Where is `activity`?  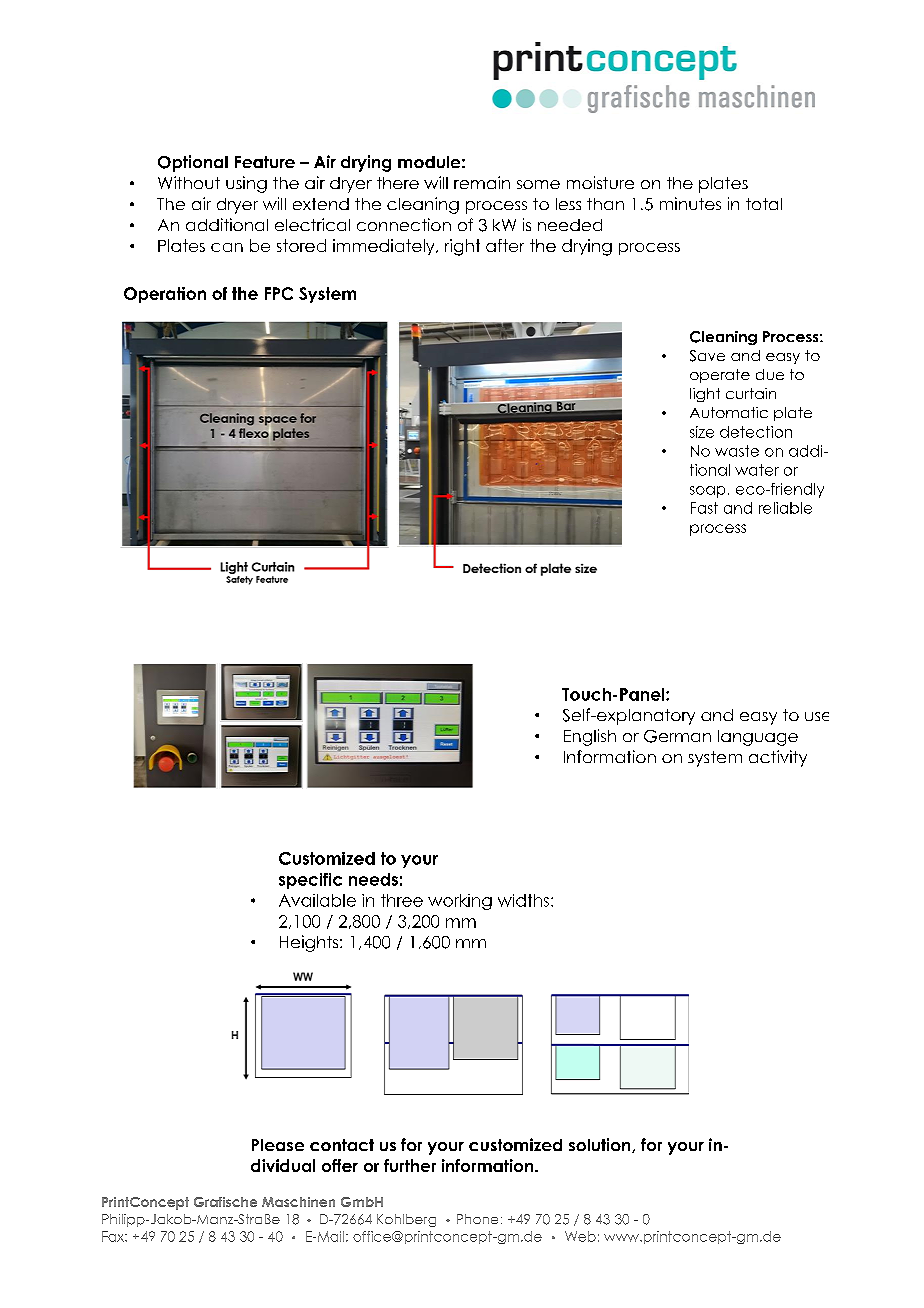
activity is located at coordinates (778, 758).
